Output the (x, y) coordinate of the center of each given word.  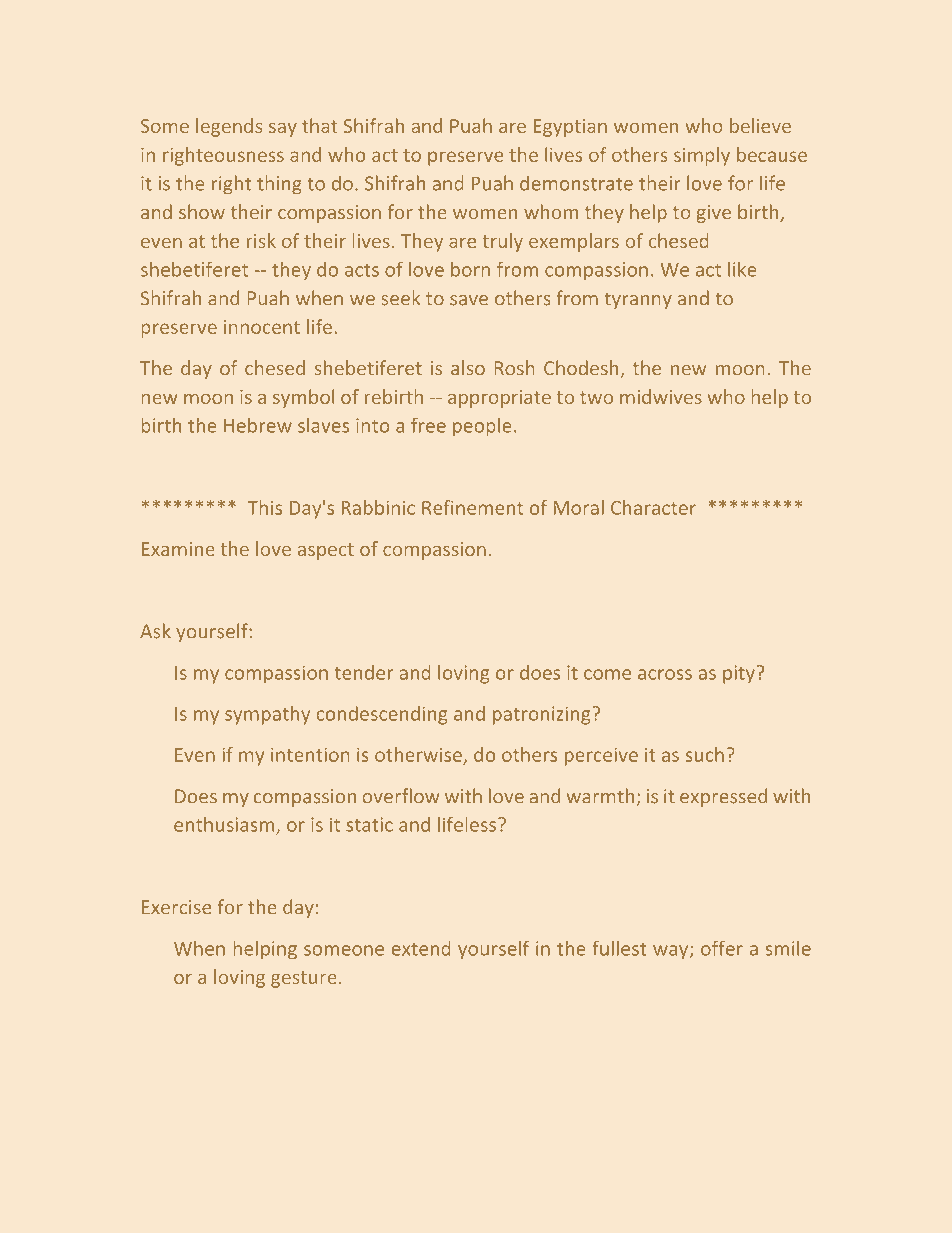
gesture (304, 979)
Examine (178, 549)
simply (702, 156)
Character (653, 507)
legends (229, 127)
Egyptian (570, 128)
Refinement (472, 507)
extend (421, 948)
